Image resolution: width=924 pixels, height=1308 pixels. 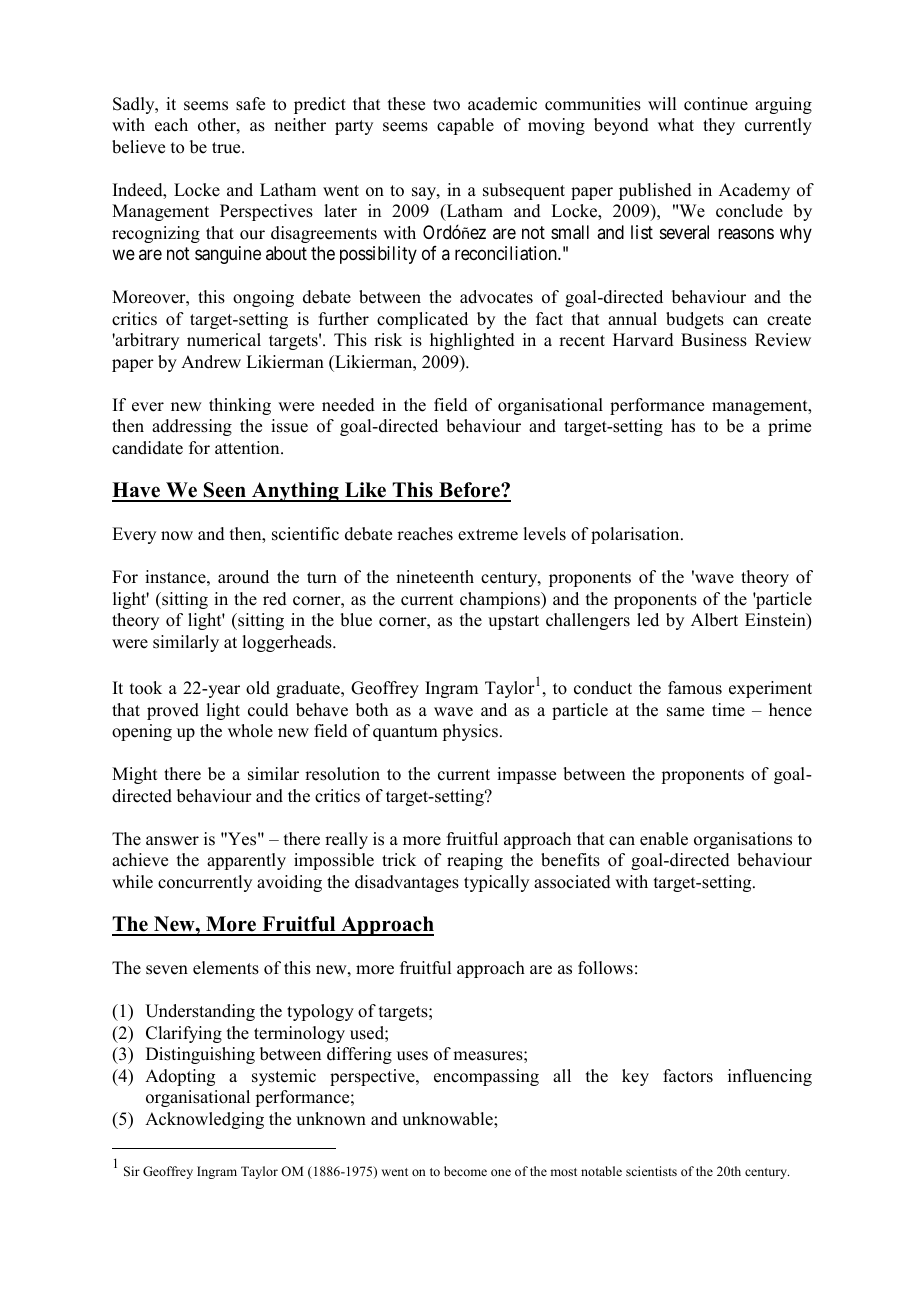 I want to click on typically, so click(x=496, y=883).
